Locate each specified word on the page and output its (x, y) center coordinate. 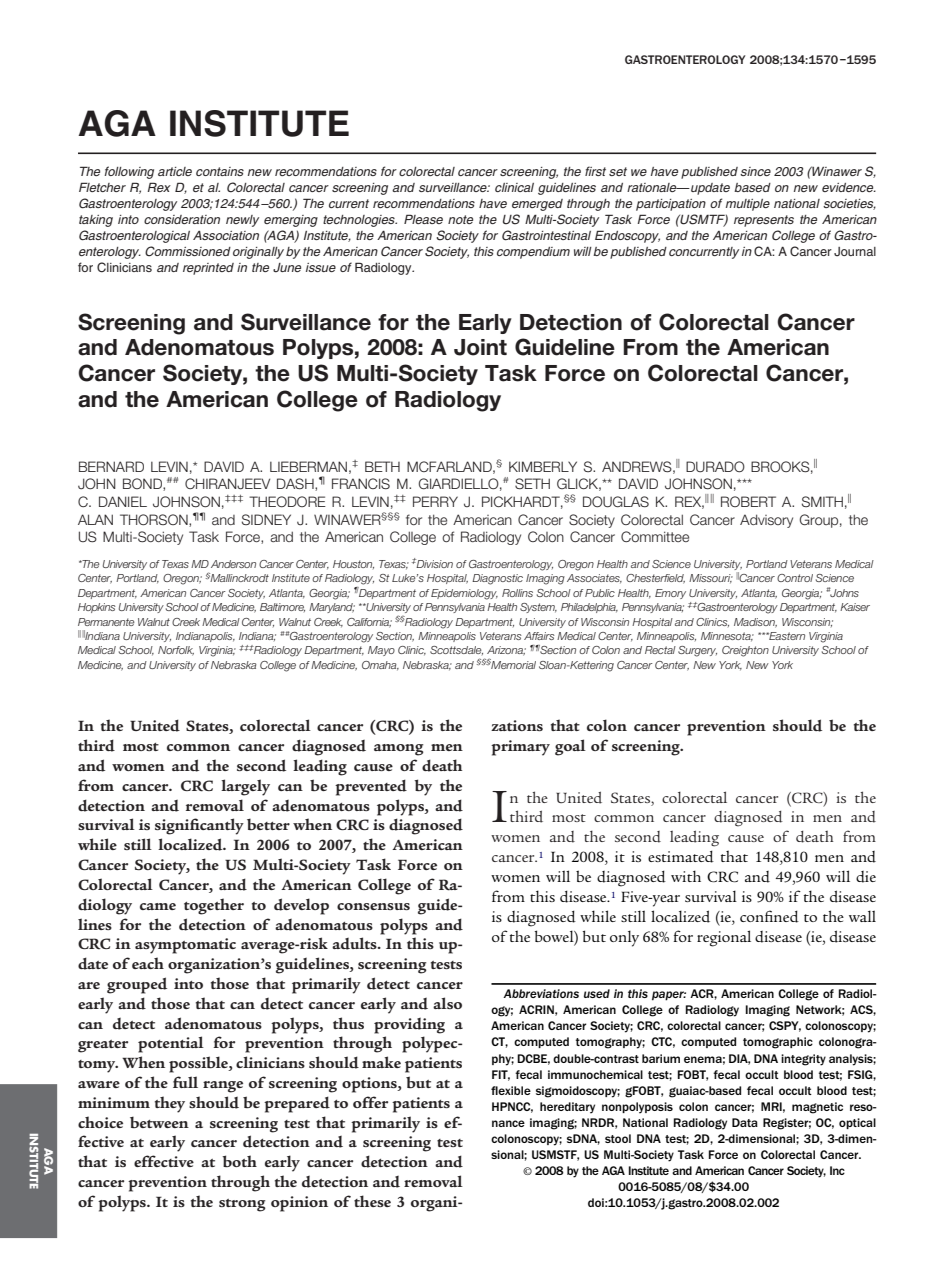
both (239, 1161)
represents (764, 221)
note (460, 219)
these (372, 1201)
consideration (182, 219)
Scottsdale (456, 650)
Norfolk (176, 651)
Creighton (745, 651)
